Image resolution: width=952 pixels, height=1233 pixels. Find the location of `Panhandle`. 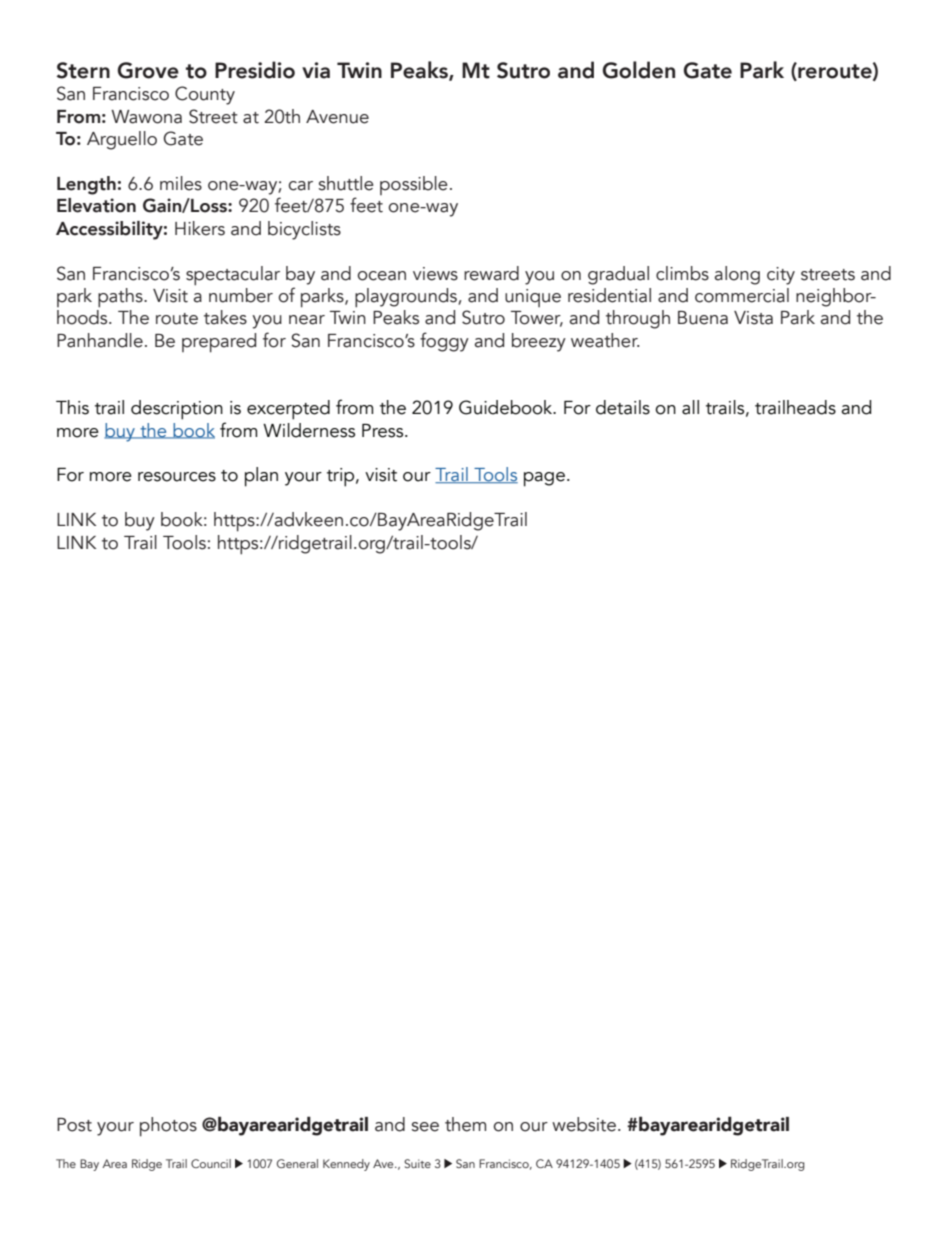

Panhandle is located at coordinates (100, 340).
